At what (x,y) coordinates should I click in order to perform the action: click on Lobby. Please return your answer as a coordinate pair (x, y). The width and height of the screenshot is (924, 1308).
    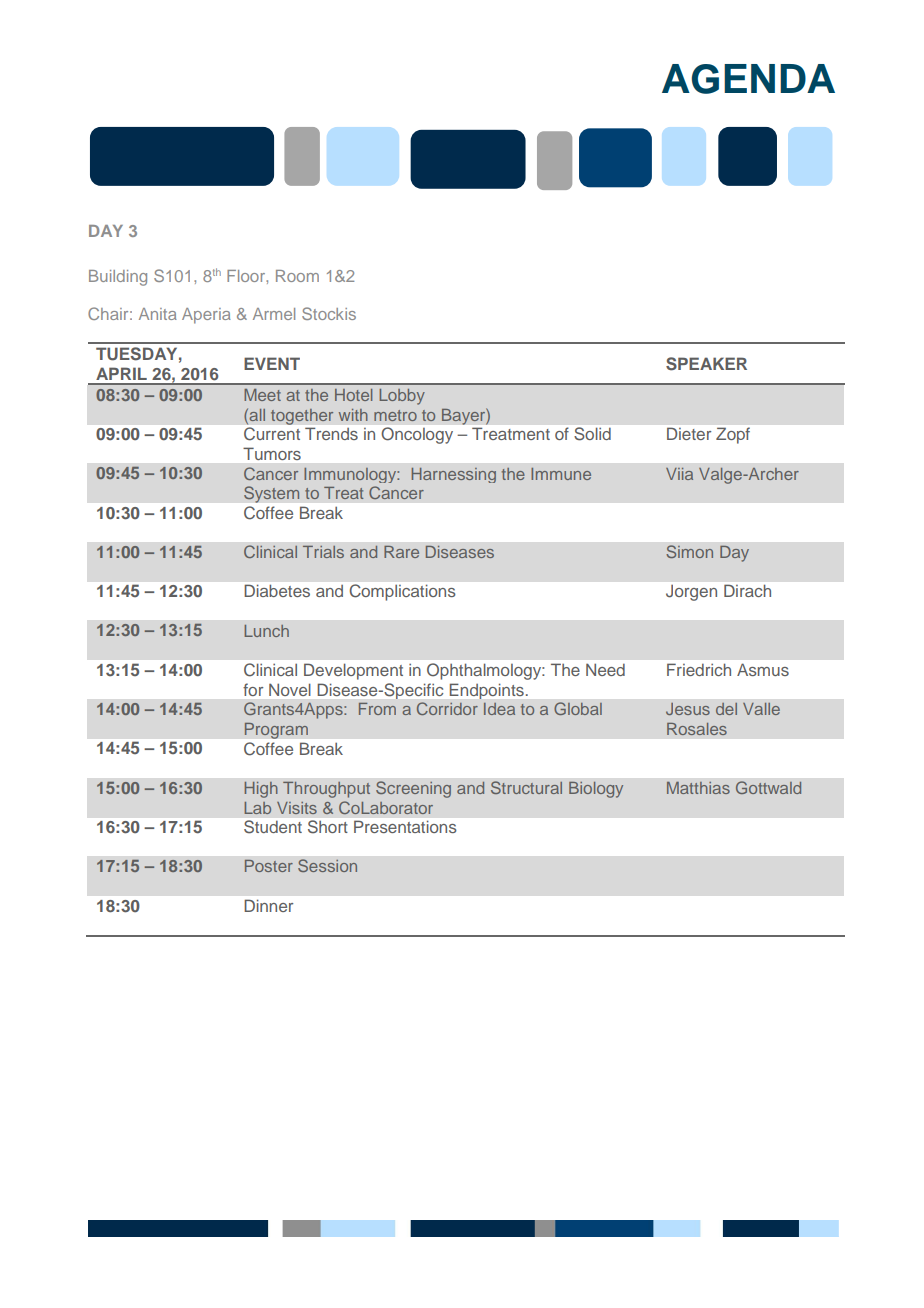
    Looking at the image, I should click on (402, 397).
